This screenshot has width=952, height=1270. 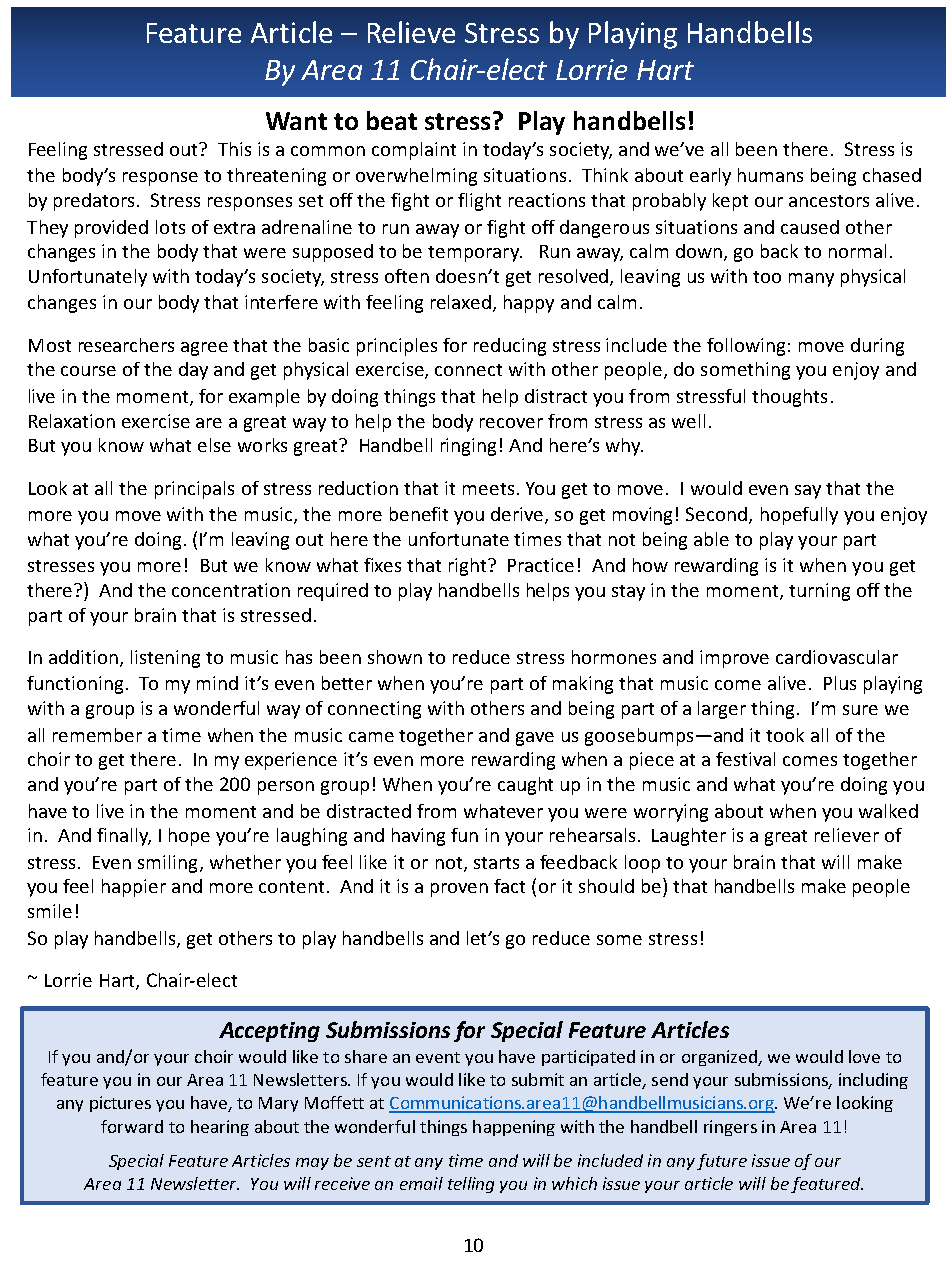 I want to click on finally, so click(x=124, y=837).
